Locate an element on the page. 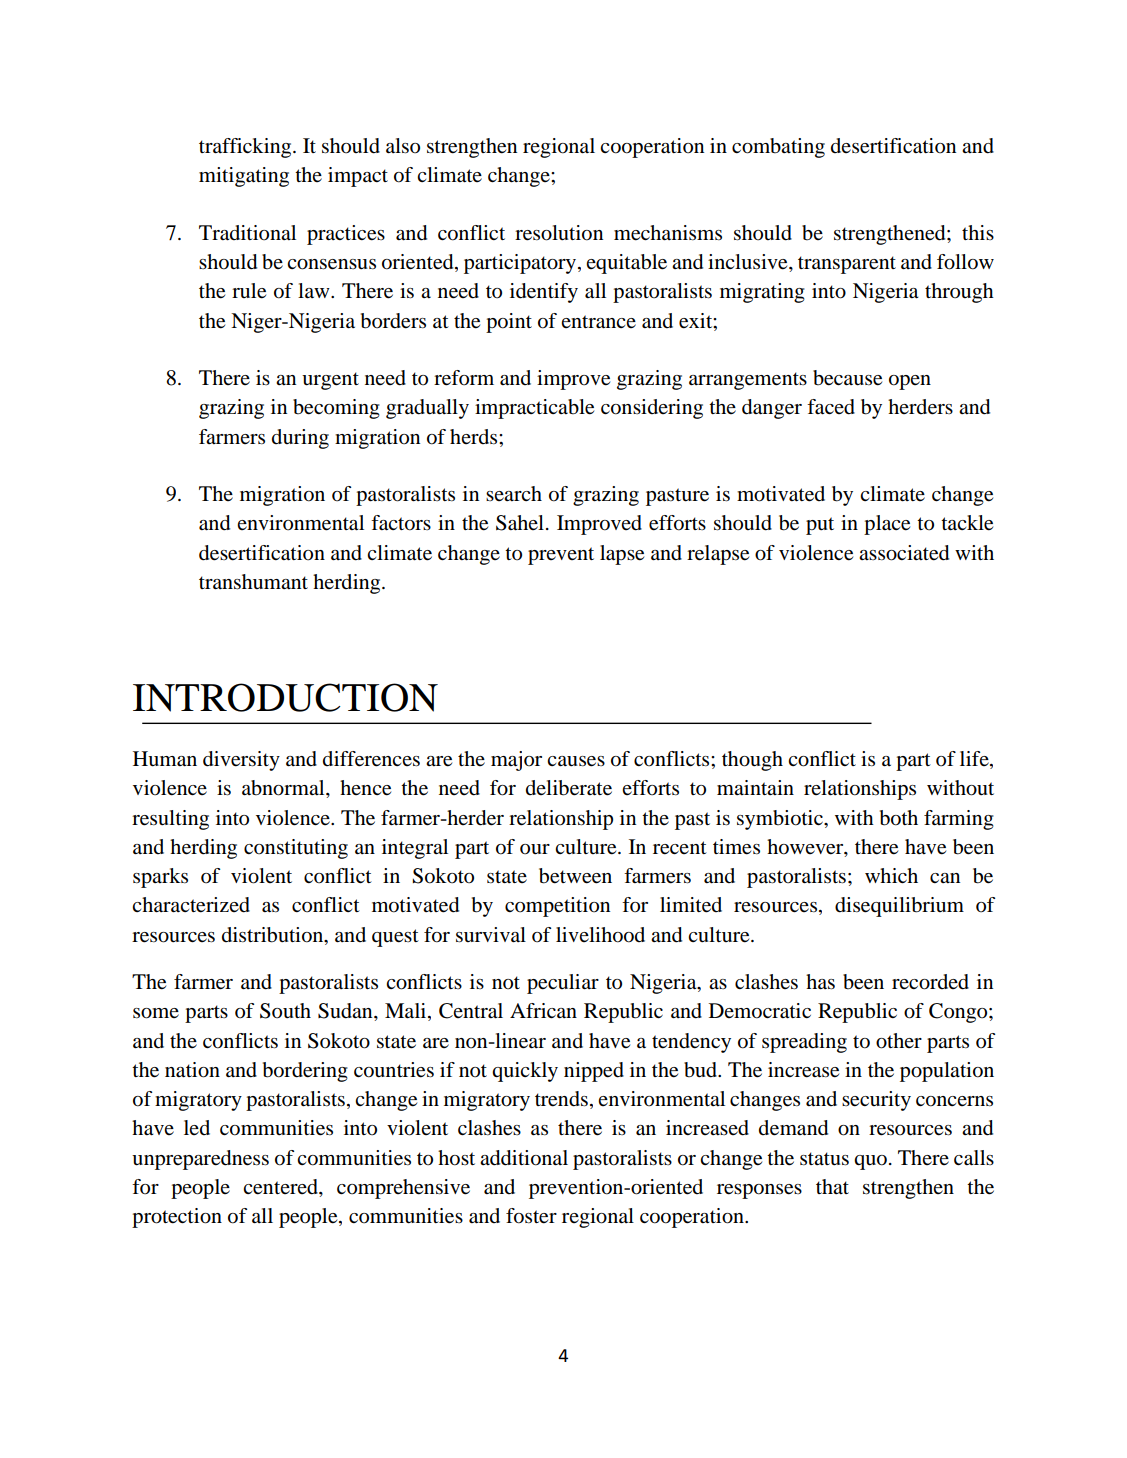  resolution is located at coordinates (559, 233).
